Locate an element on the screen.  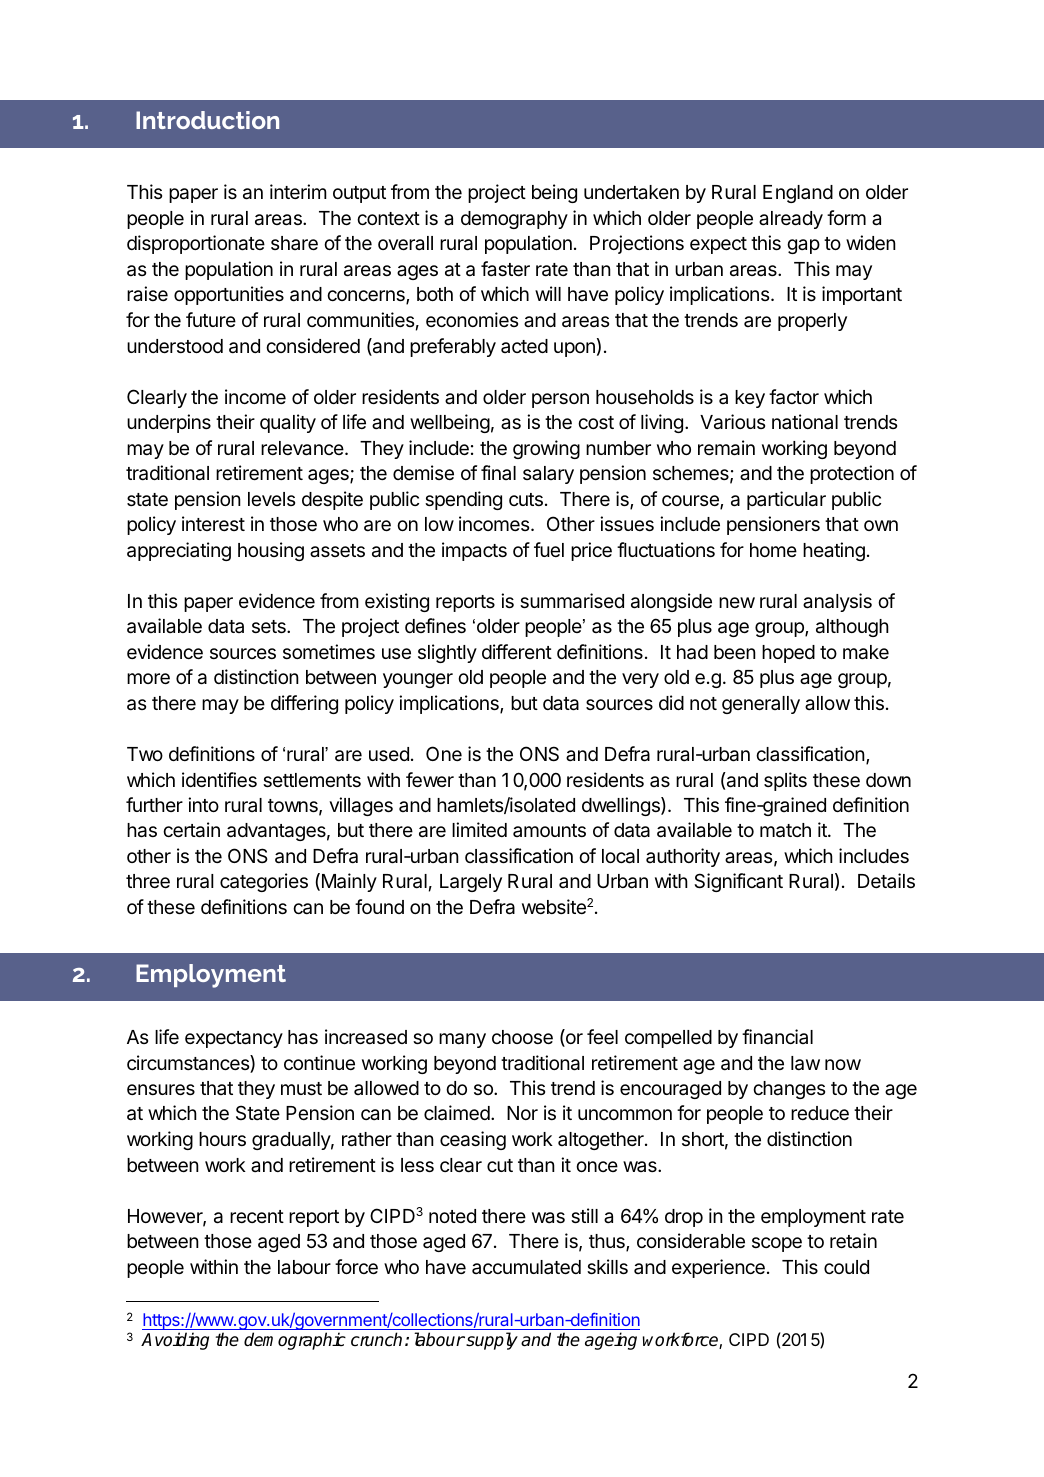
financial is located at coordinates (777, 1037).
